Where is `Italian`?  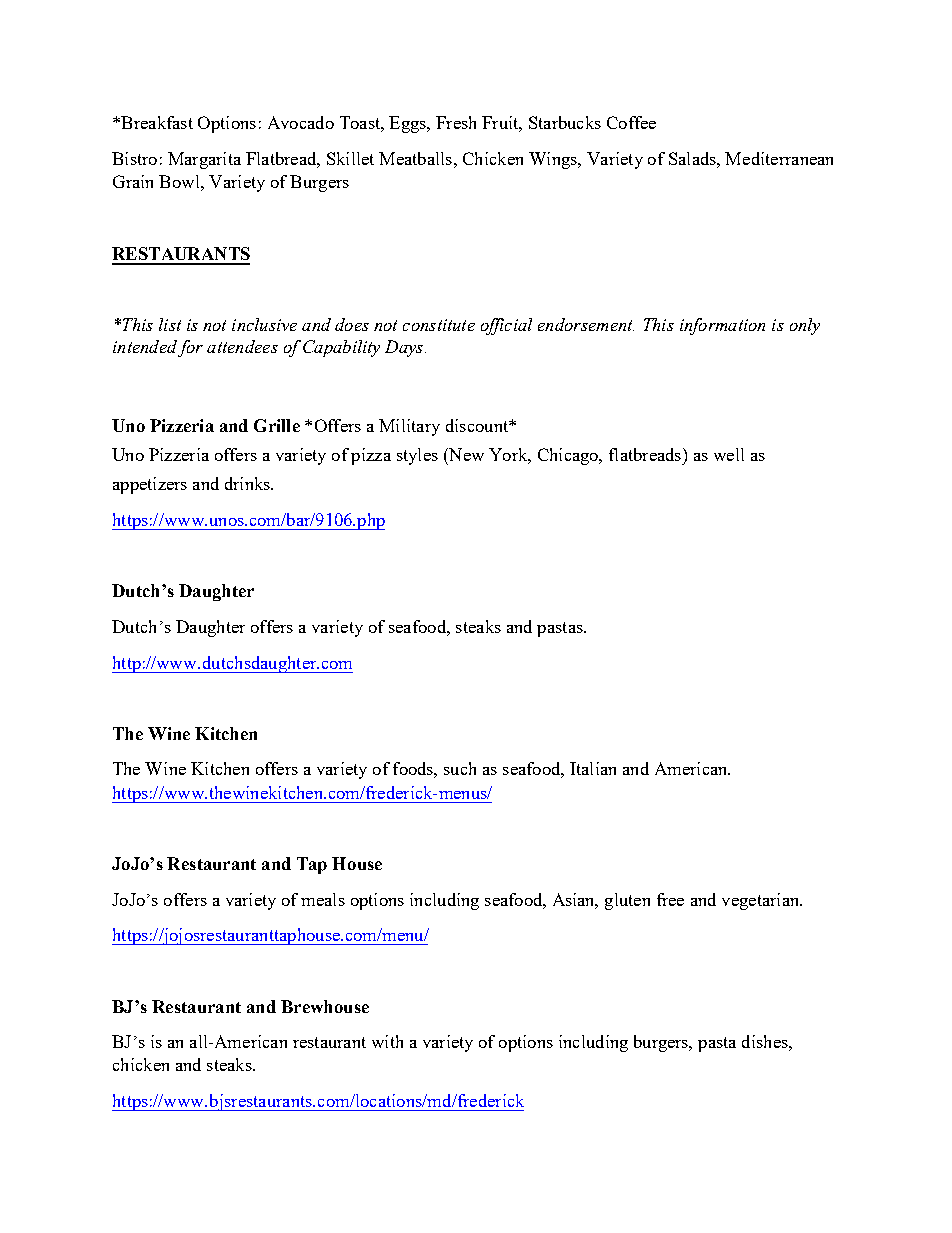
Italian is located at coordinates (593, 768).
